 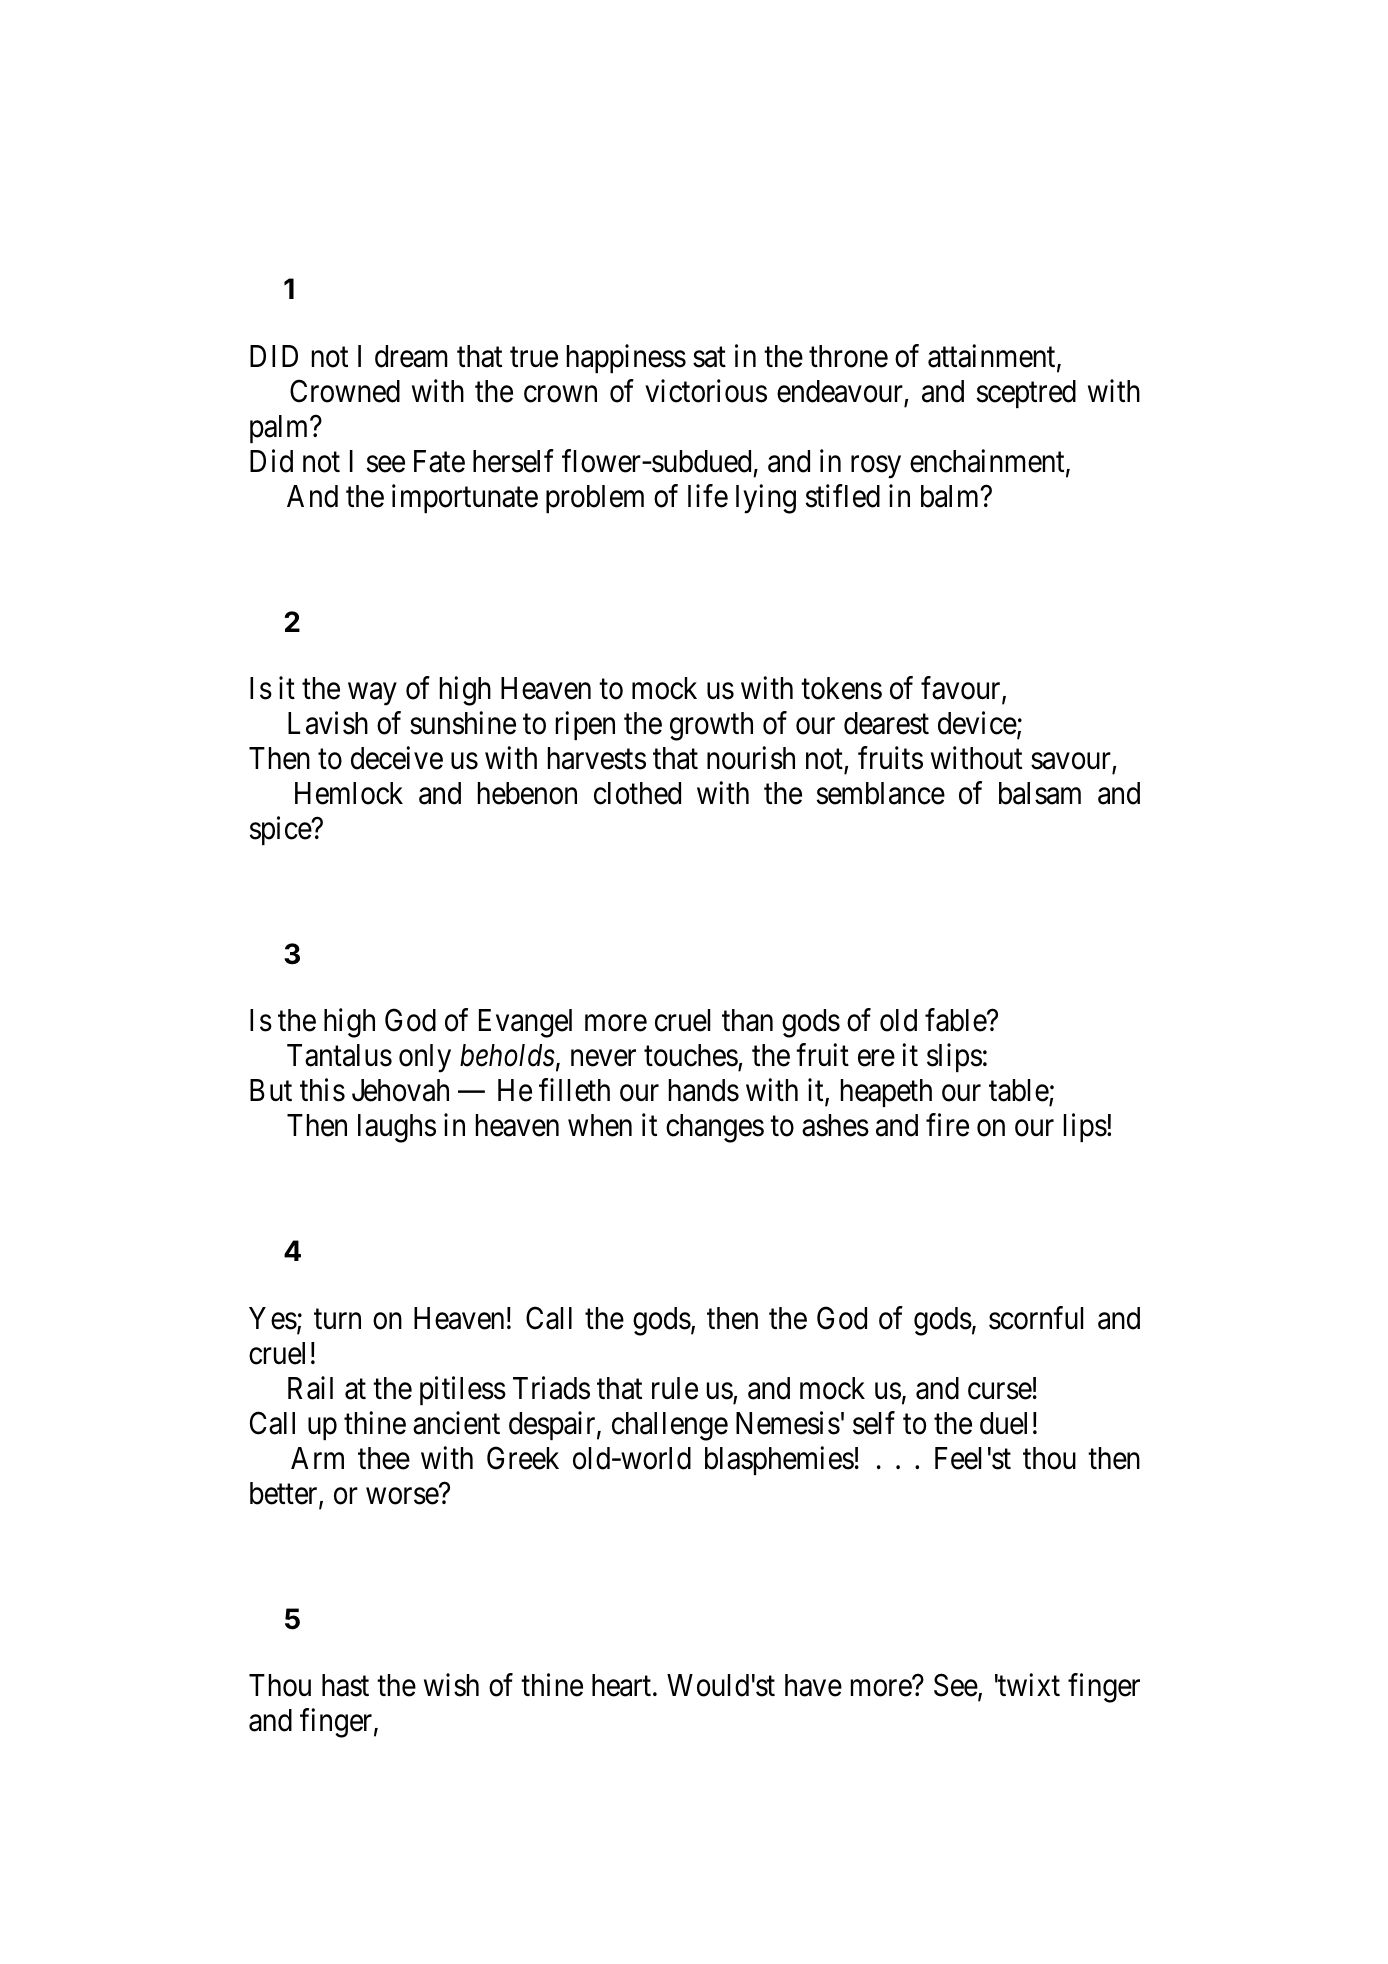 I want to click on dream, so click(x=411, y=356).
